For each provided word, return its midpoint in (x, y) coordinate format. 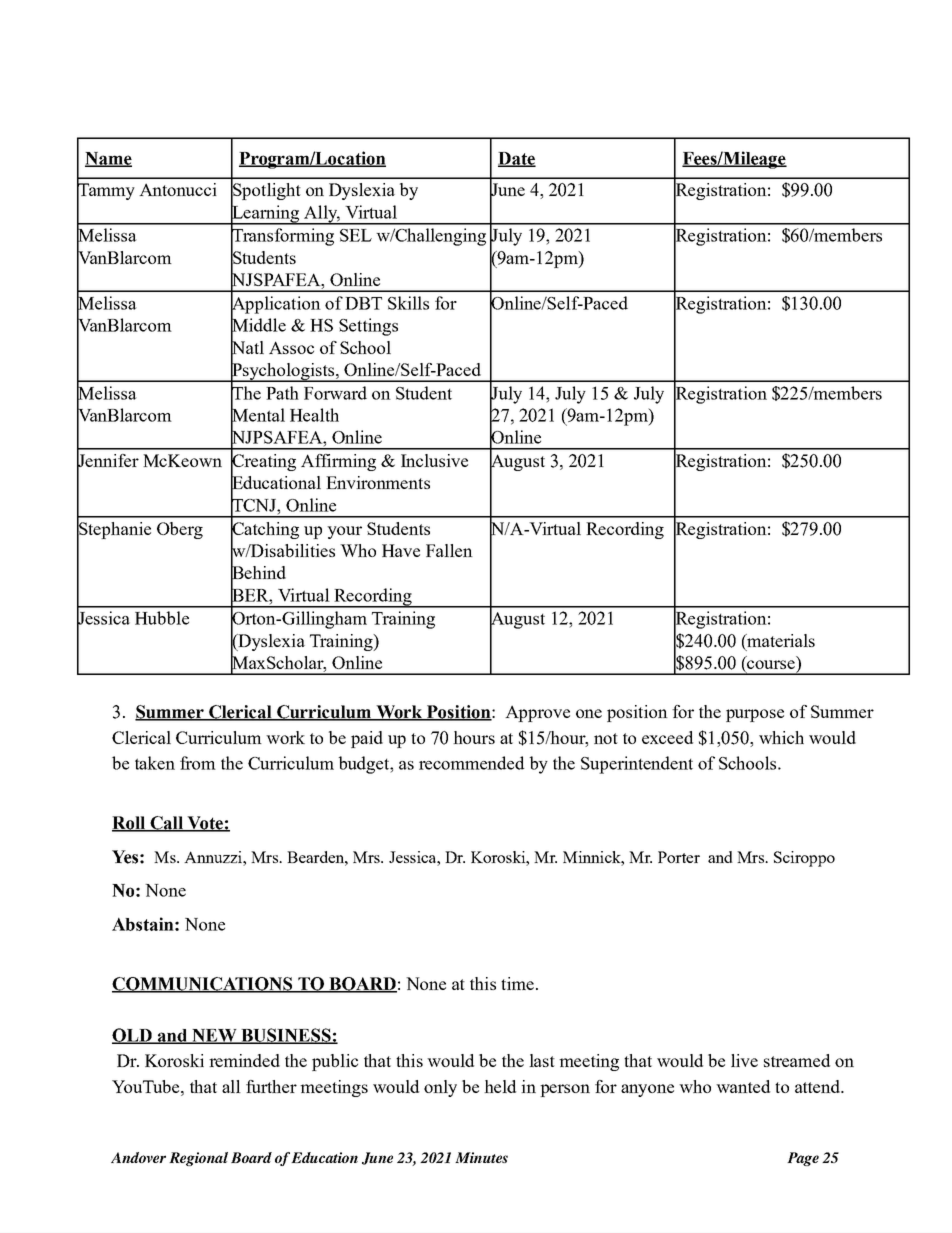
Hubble (162, 618)
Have (401, 550)
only (440, 1088)
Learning (266, 214)
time (517, 983)
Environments (378, 482)
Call (166, 824)
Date (517, 159)
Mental (258, 415)
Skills (408, 303)
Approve (537, 713)
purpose (755, 715)
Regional (198, 1159)
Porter (679, 857)
